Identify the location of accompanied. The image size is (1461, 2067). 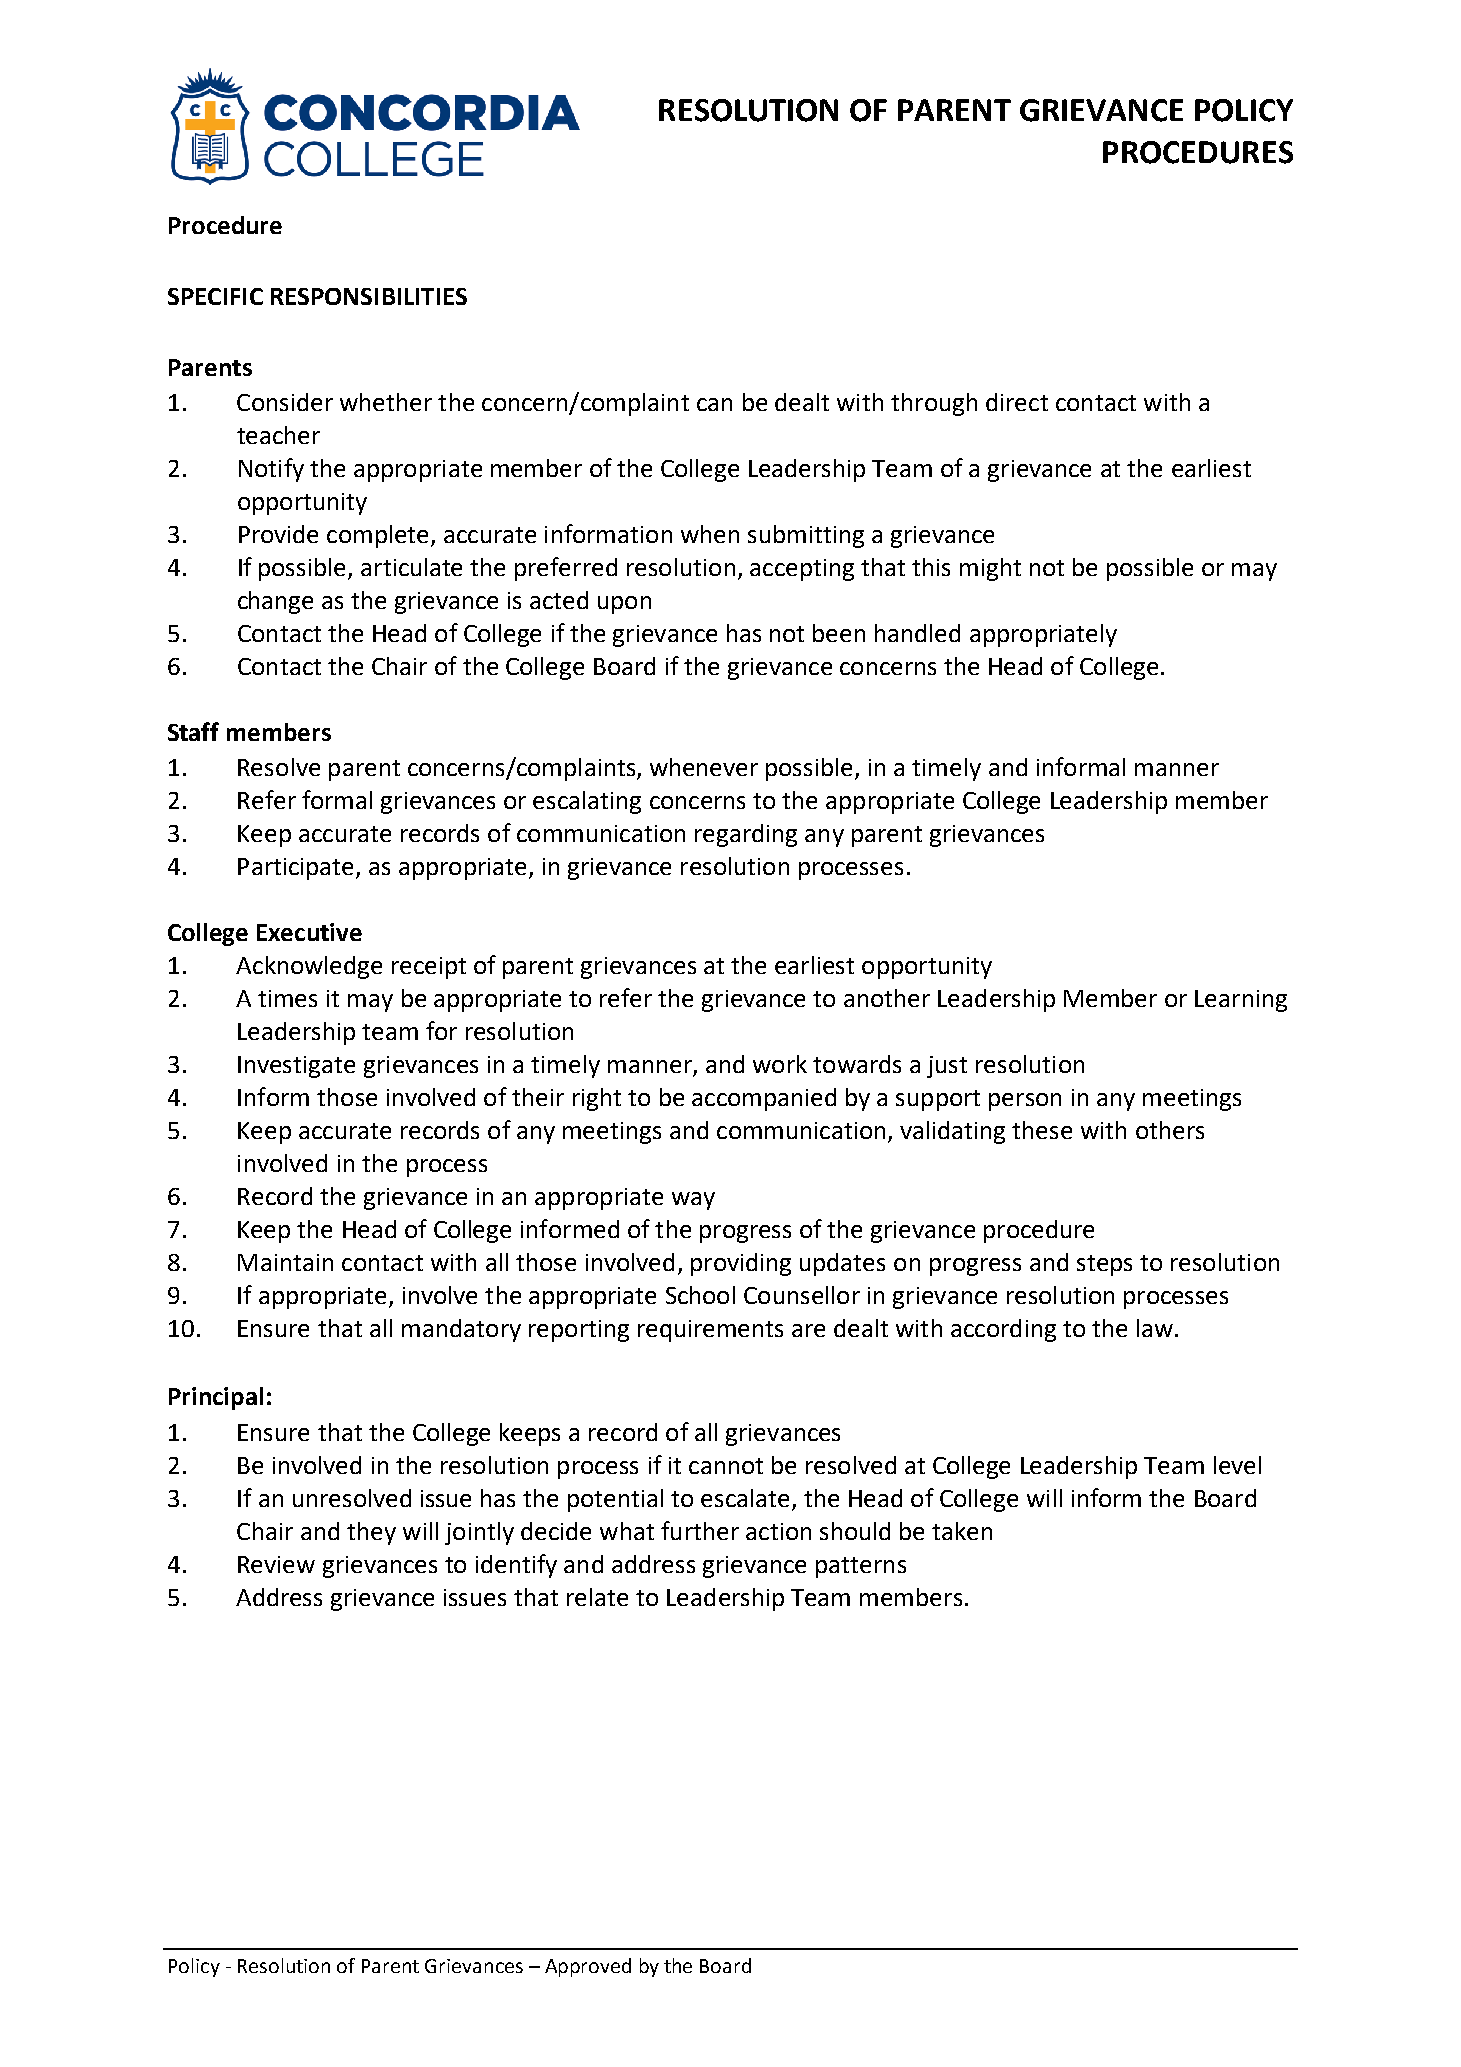
(764, 1099).
